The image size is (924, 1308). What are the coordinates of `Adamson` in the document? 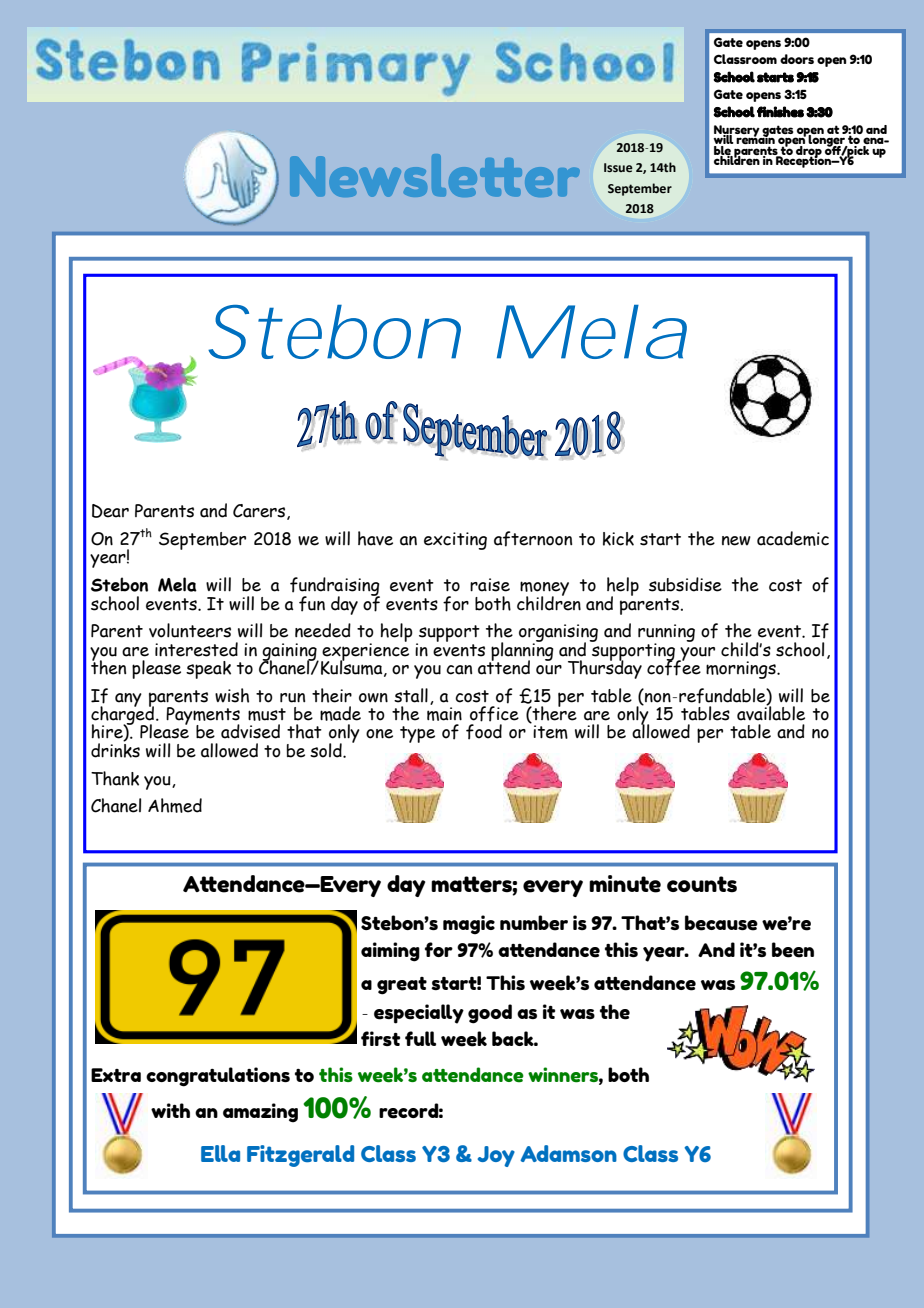 It's located at (568, 1153).
